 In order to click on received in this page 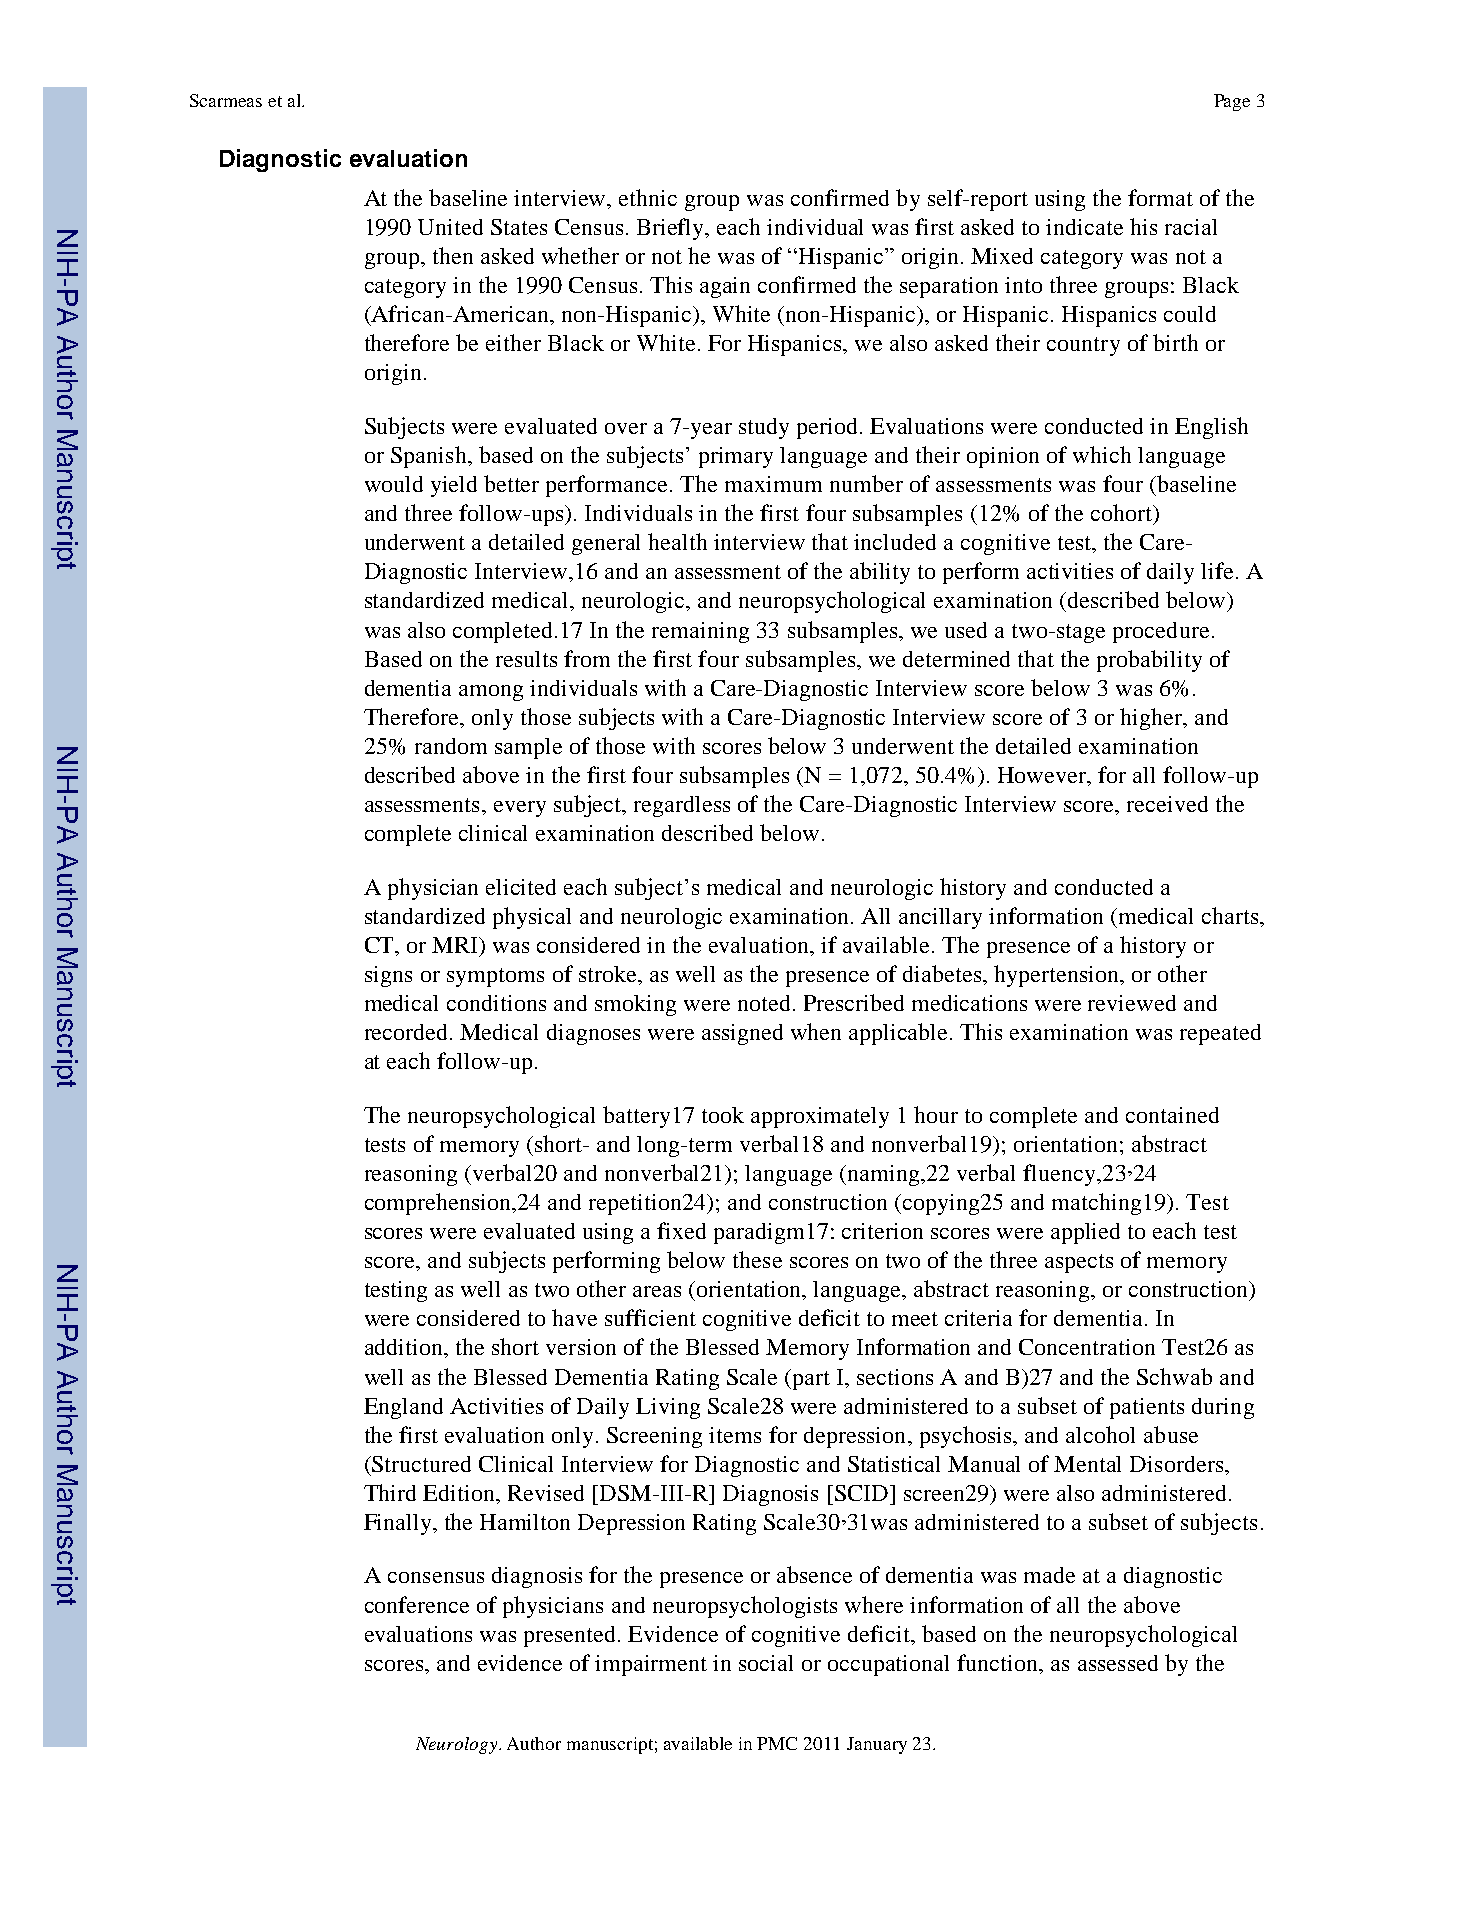, I will do `click(1167, 804)`.
